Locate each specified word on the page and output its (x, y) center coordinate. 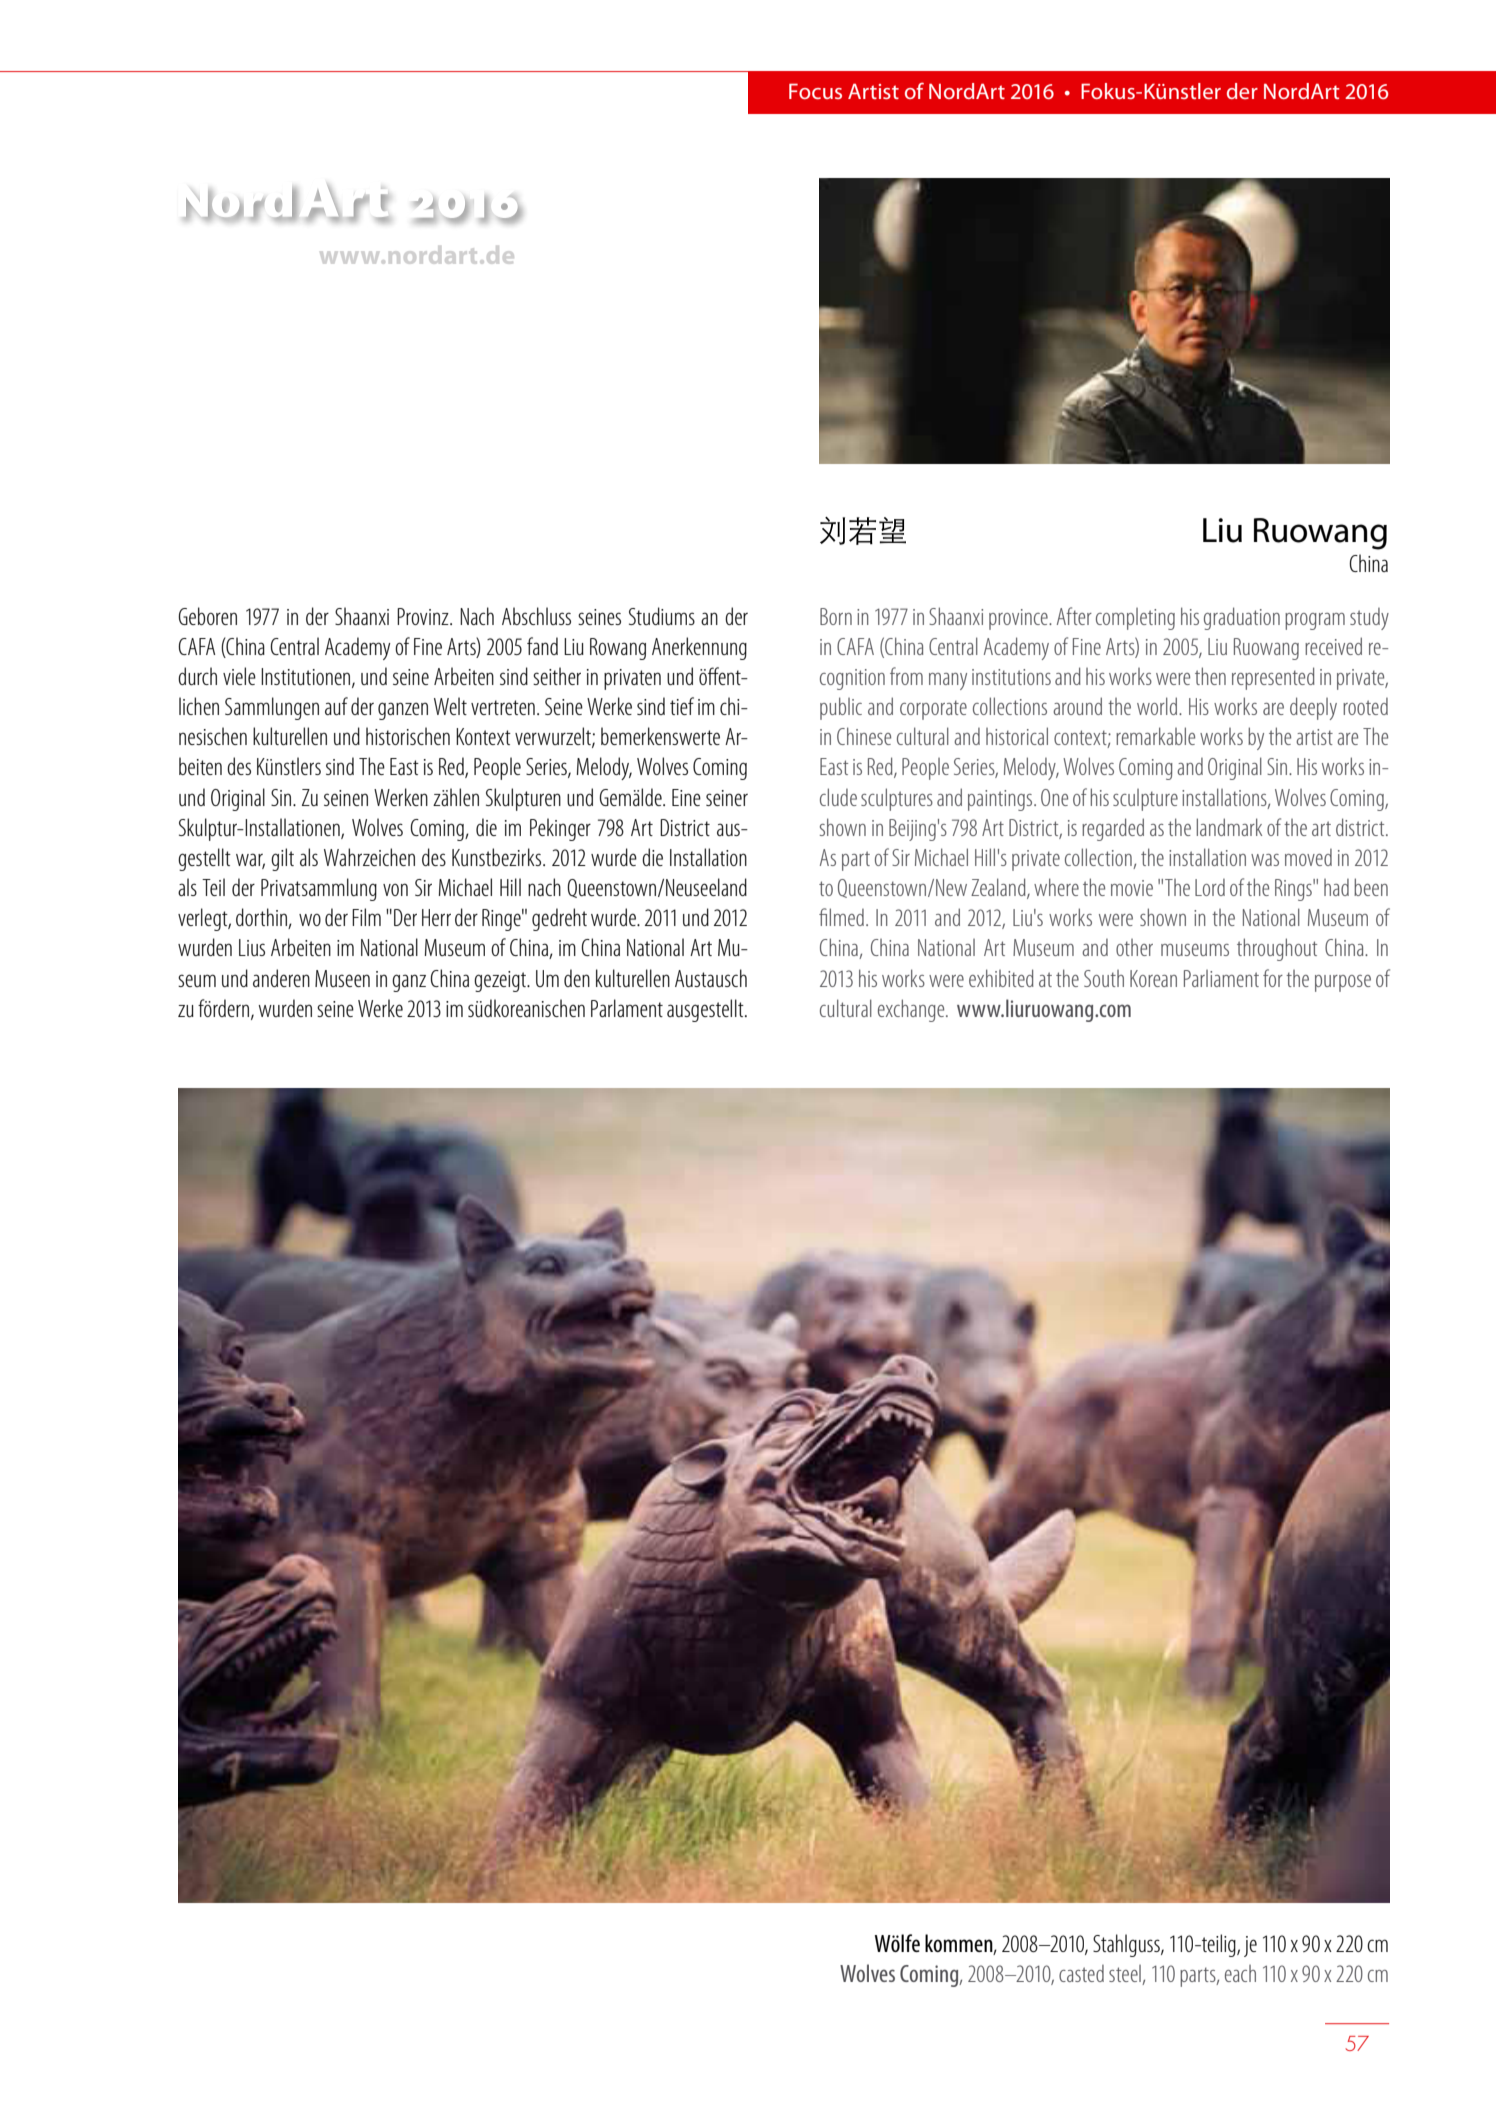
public (841, 708)
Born (836, 616)
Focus (815, 91)
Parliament (1221, 978)
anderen (281, 978)
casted (1081, 1973)
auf (336, 706)
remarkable (1155, 736)
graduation (1242, 618)
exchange (912, 1010)
